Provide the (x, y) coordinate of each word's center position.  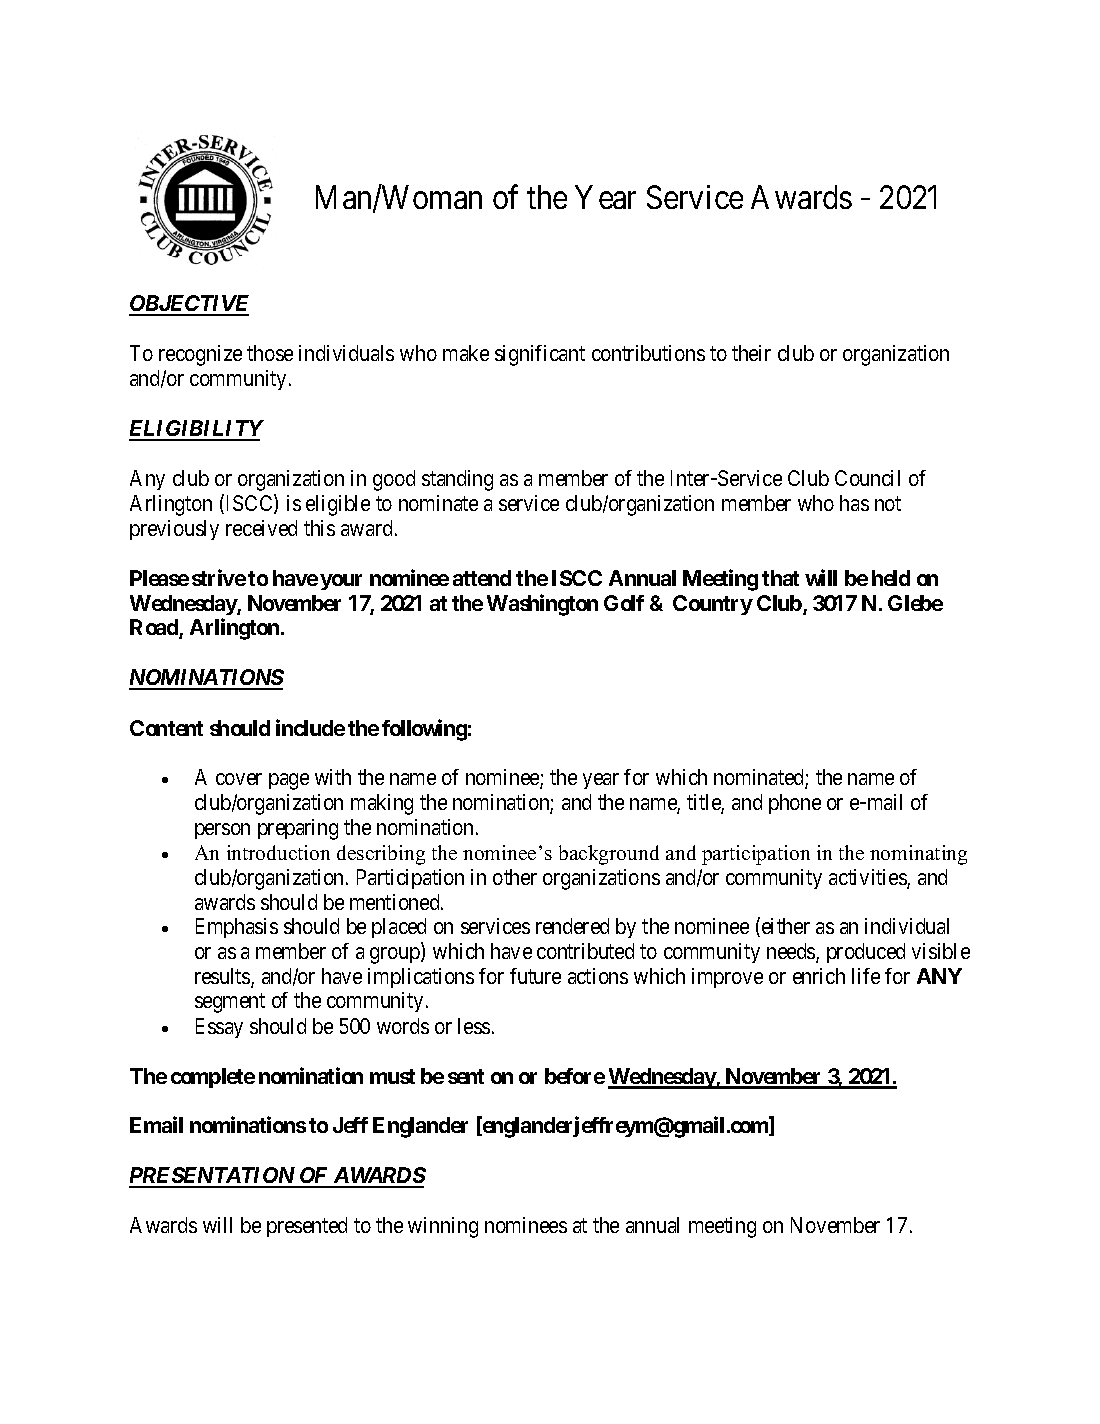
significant (540, 355)
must (392, 1076)
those (270, 353)
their (751, 353)
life (866, 976)
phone (795, 804)
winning (443, 1227)
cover (239, 779)
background (609, 855)
